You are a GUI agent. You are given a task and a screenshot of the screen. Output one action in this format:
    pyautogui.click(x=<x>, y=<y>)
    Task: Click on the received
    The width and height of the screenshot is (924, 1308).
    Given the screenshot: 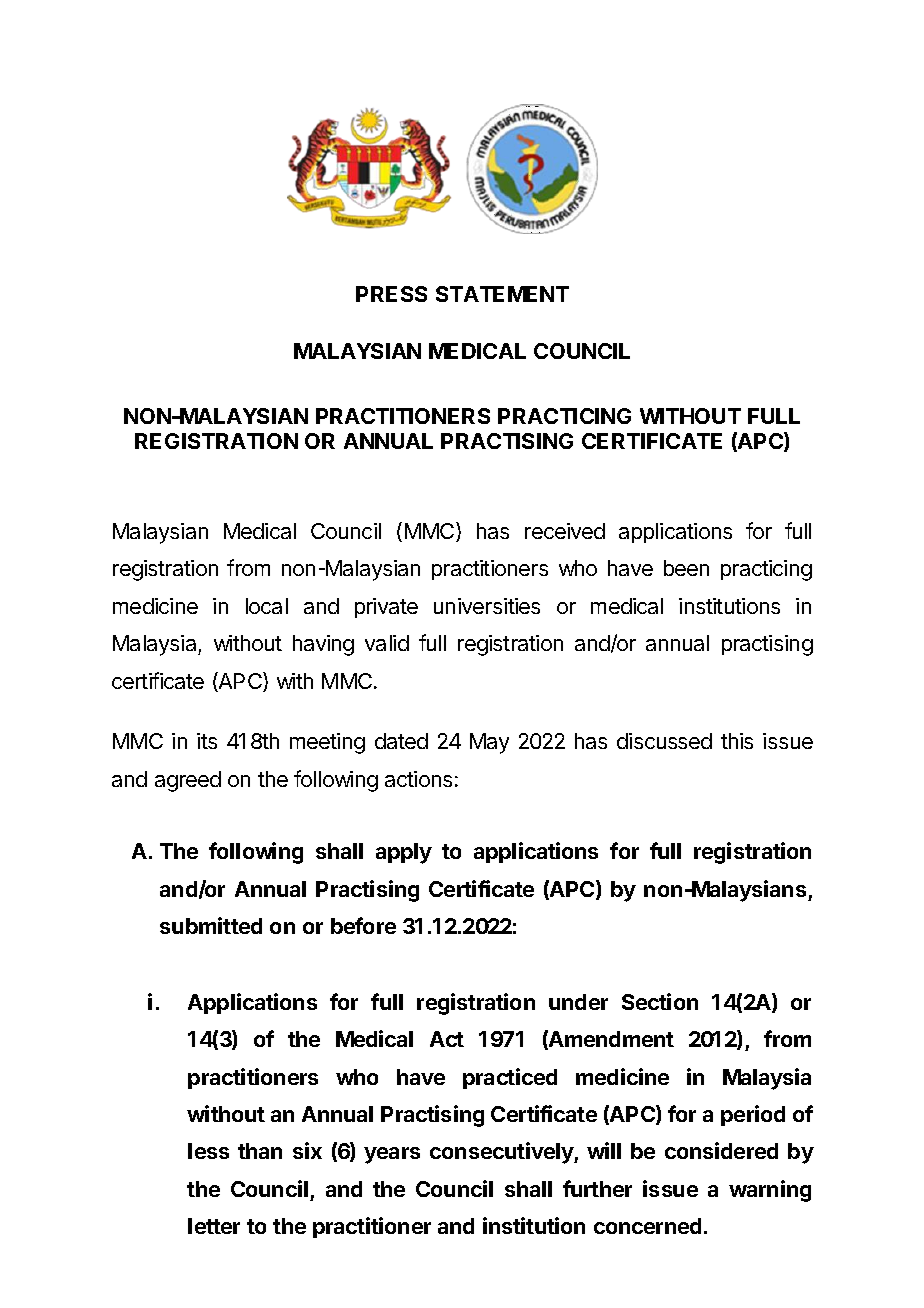 What is the action you would take?
    pyautogui.click(x=565, y=531)
